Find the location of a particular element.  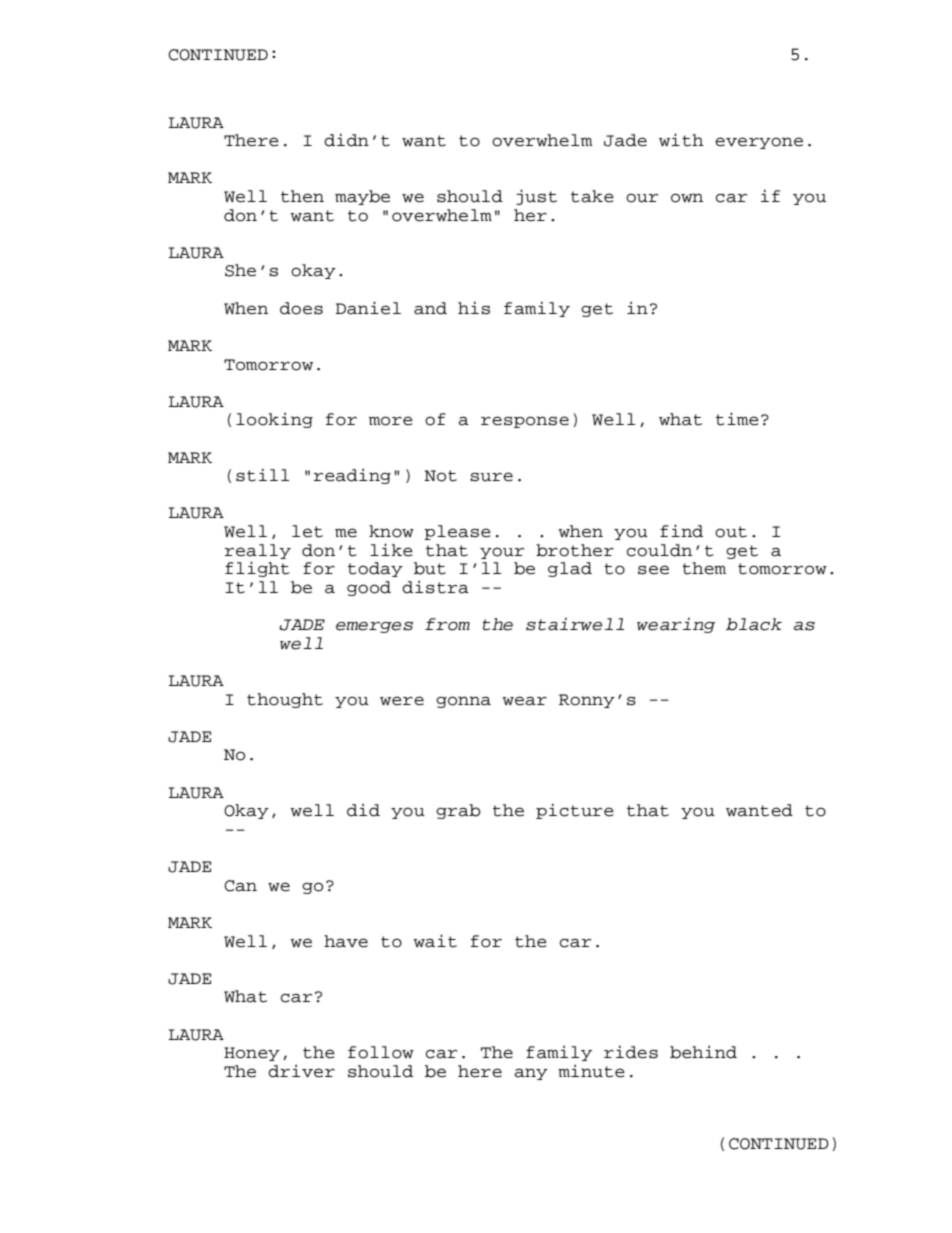

then is located at coordinates (302, 196).
